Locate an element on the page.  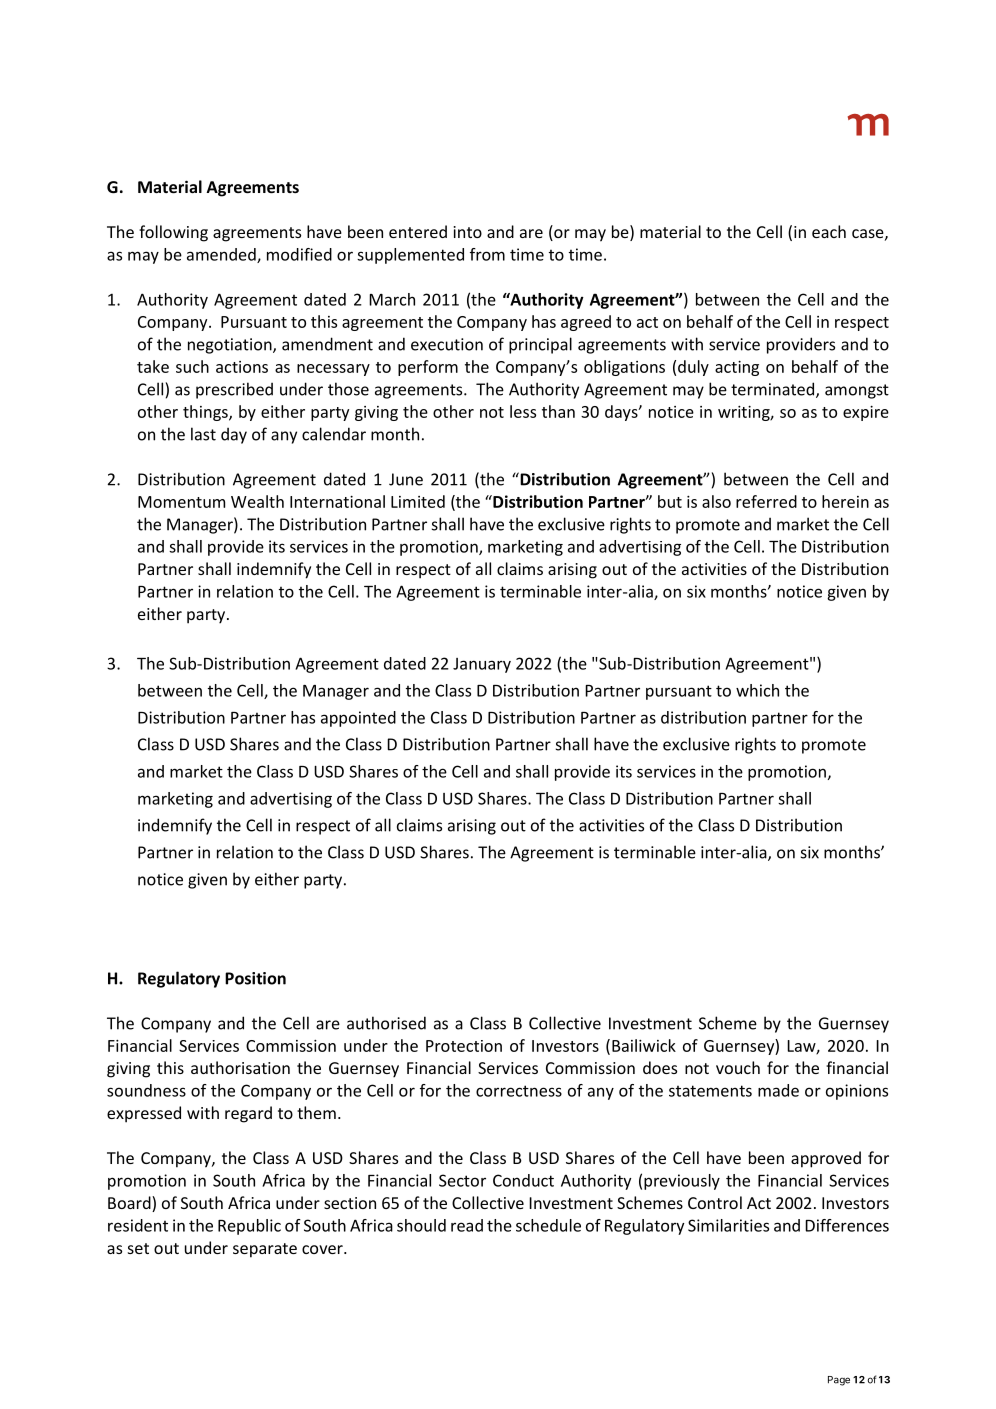
Page is located at coordinates (839, 1381).
